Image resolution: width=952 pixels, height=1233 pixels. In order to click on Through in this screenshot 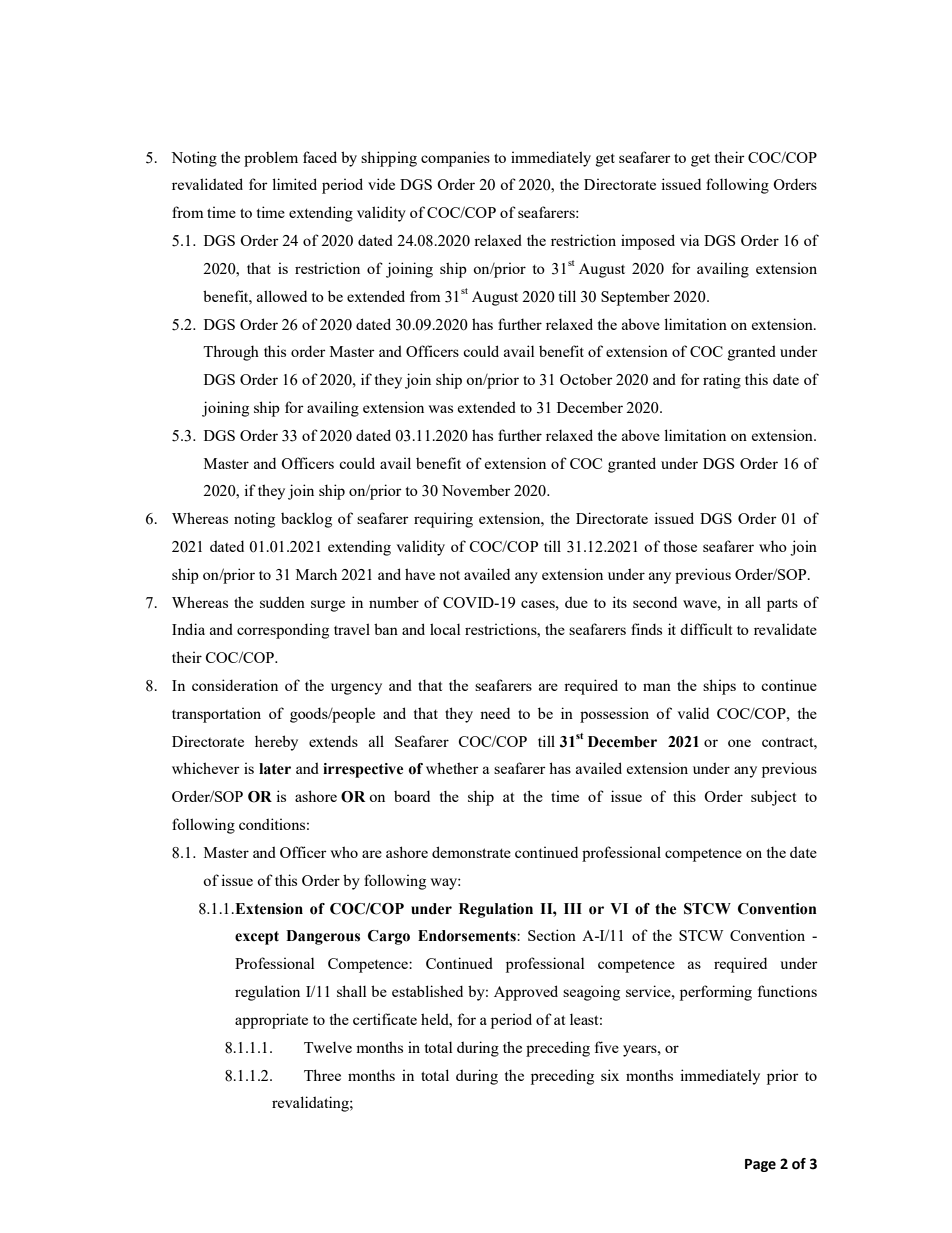, I will do `click(231, 353)`.
